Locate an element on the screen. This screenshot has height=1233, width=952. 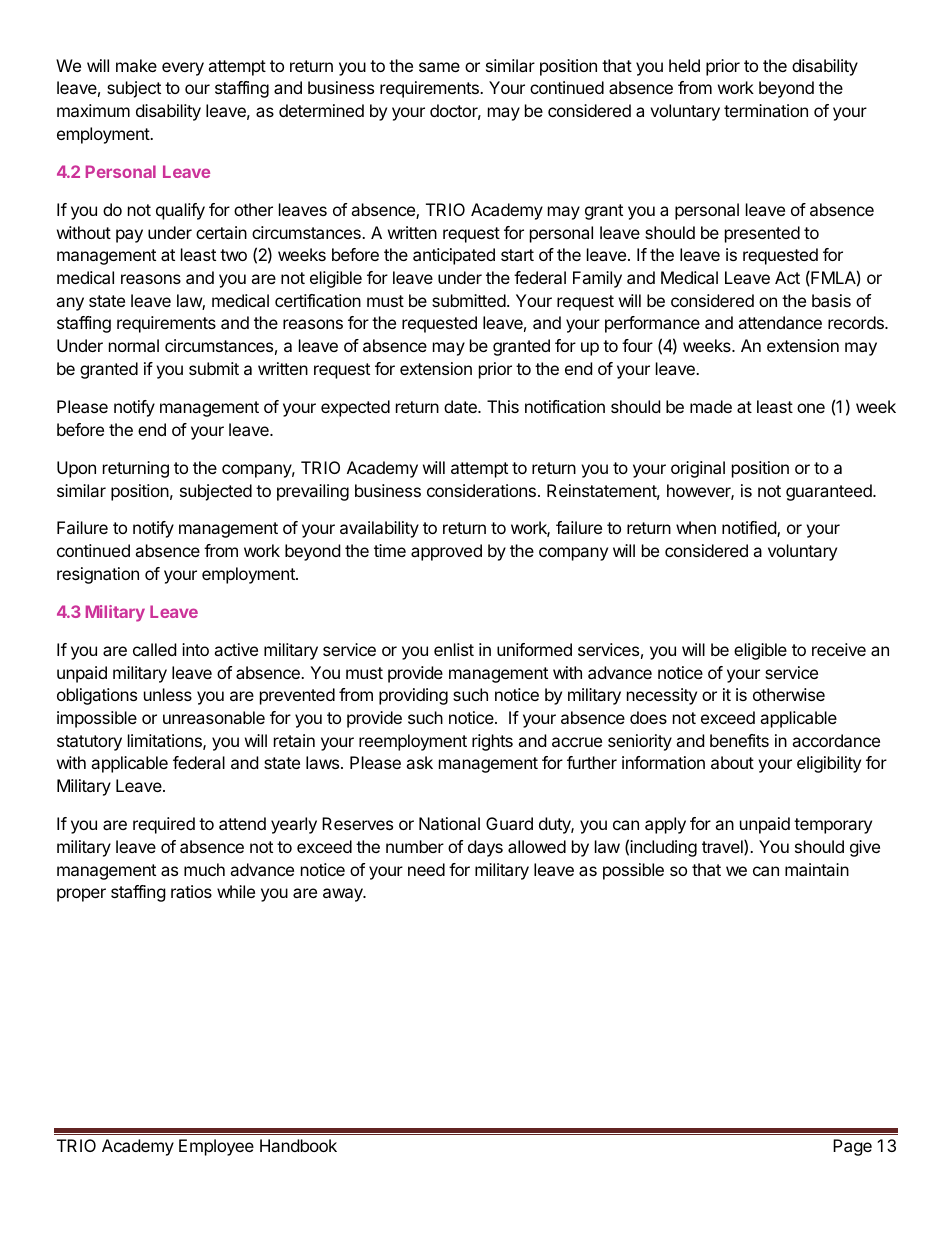
Handbook is located at coordinates (298, 1145).
